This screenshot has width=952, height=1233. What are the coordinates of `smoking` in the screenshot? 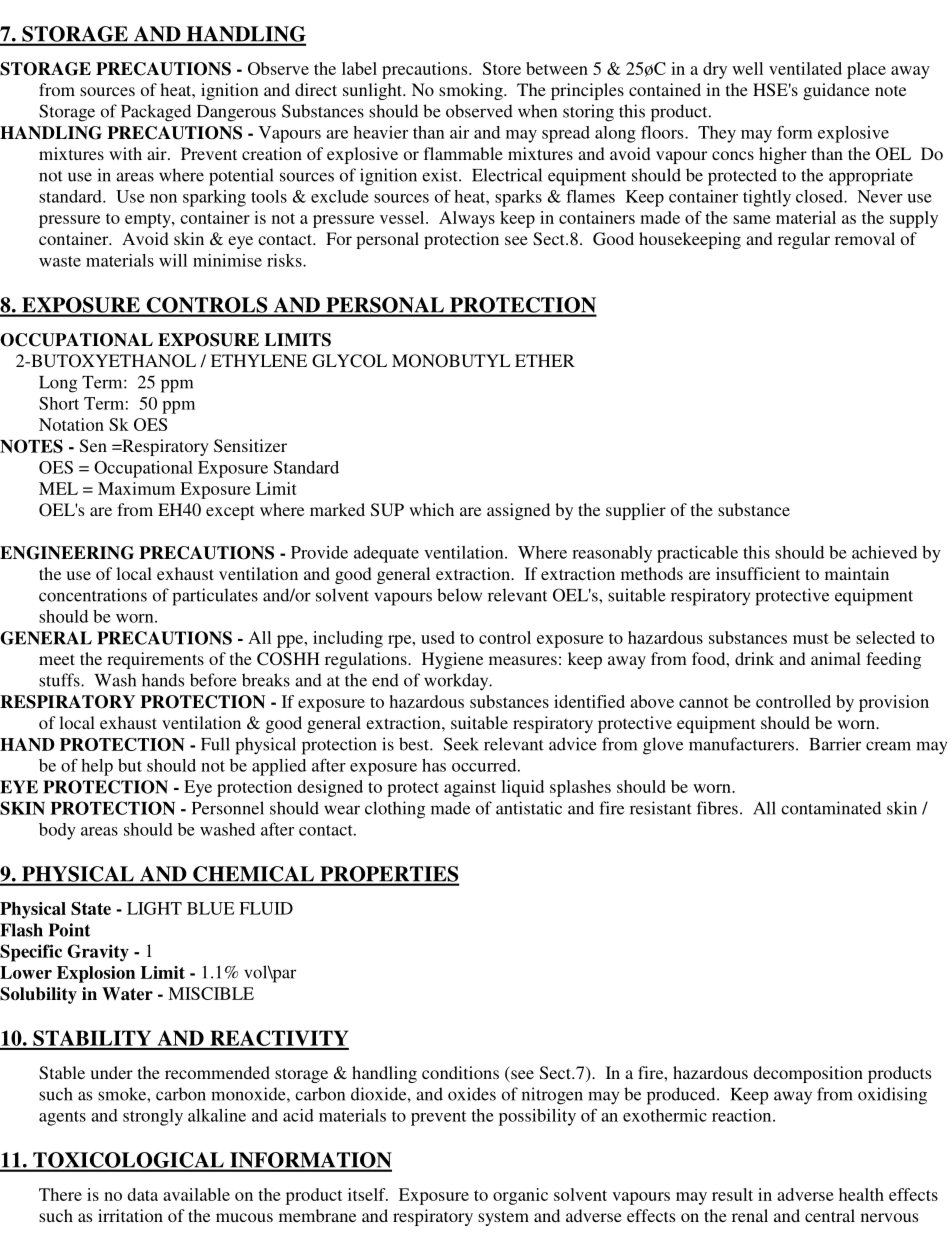 It's located at (472, 91).
